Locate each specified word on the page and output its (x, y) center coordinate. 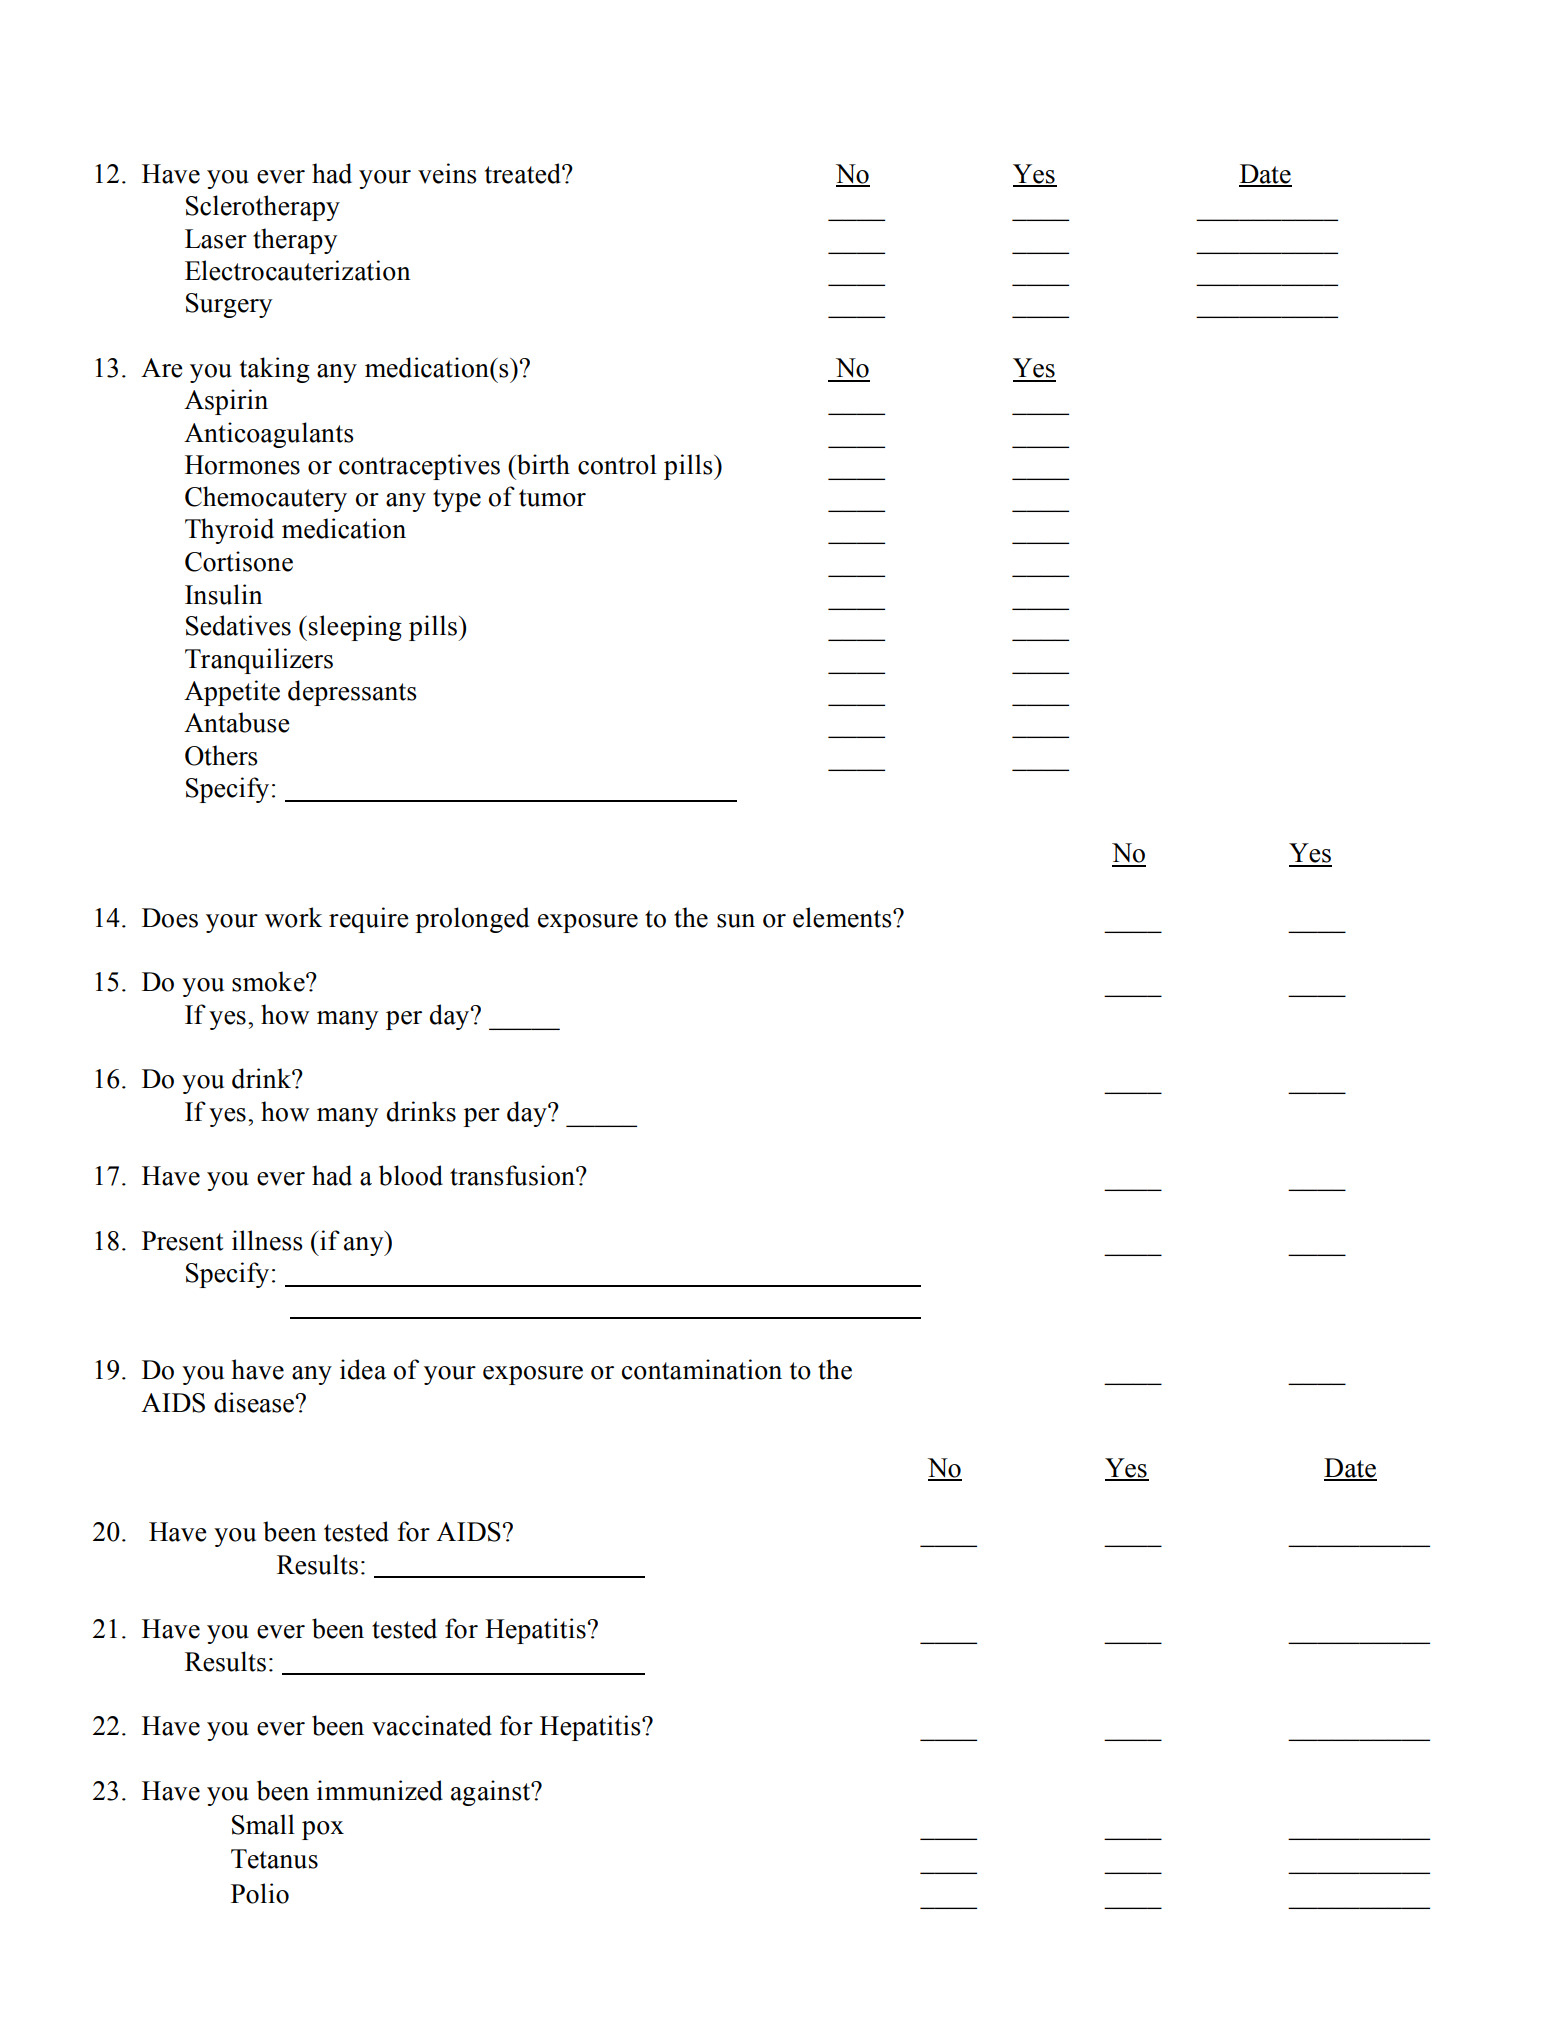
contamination (702, 1369)
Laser (216, 239)
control (617, 464)
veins (447, 173)
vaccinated (432, 1725)
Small (263, 1824)
